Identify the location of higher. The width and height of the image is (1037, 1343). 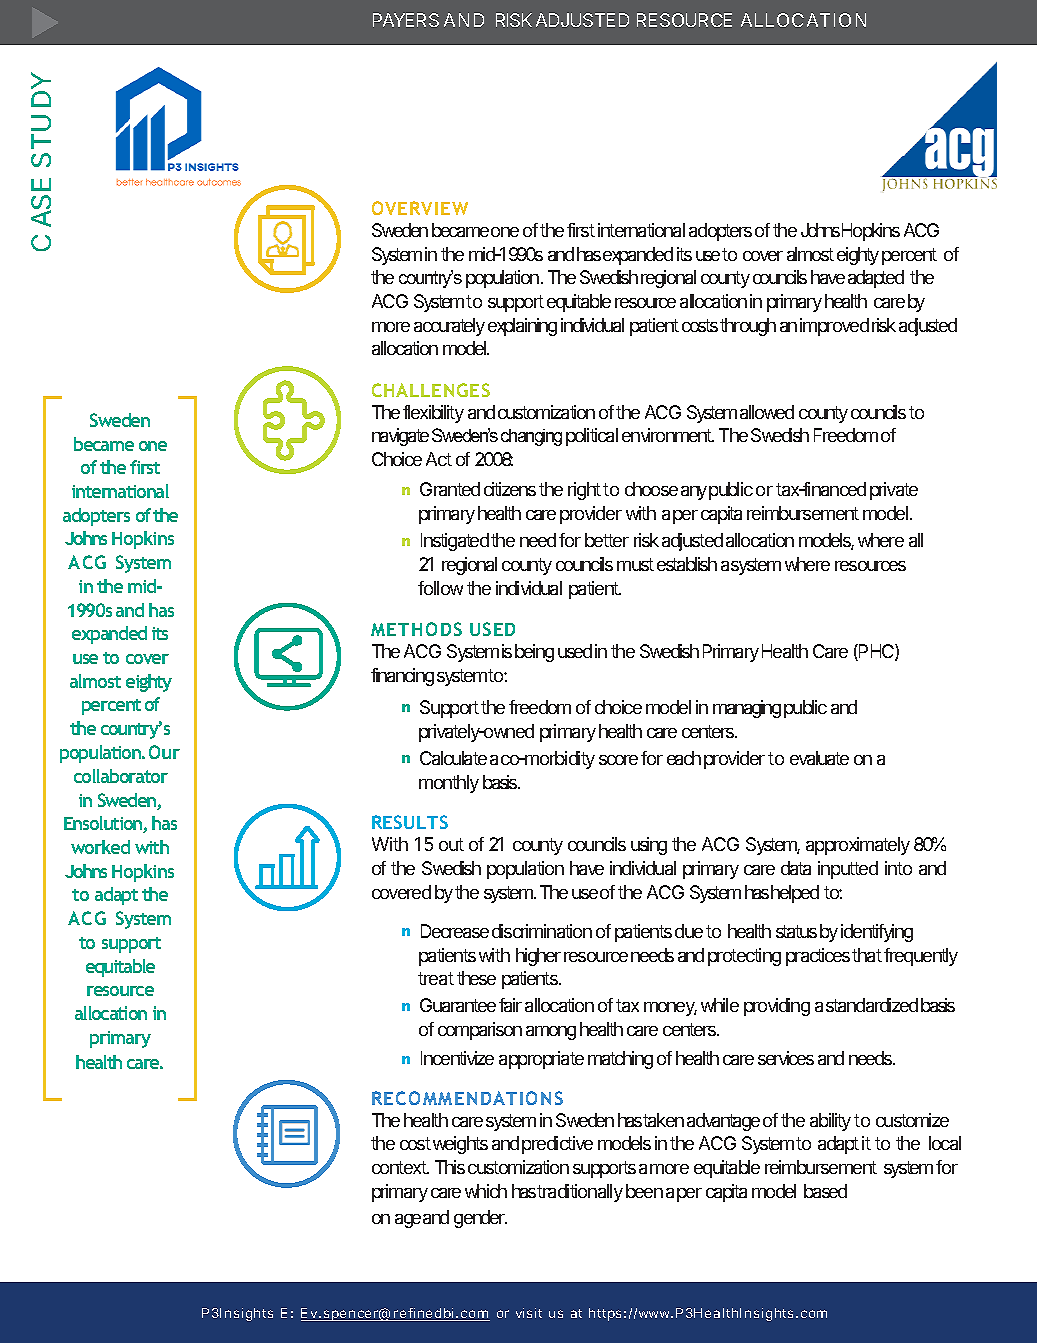
(538, 957).
